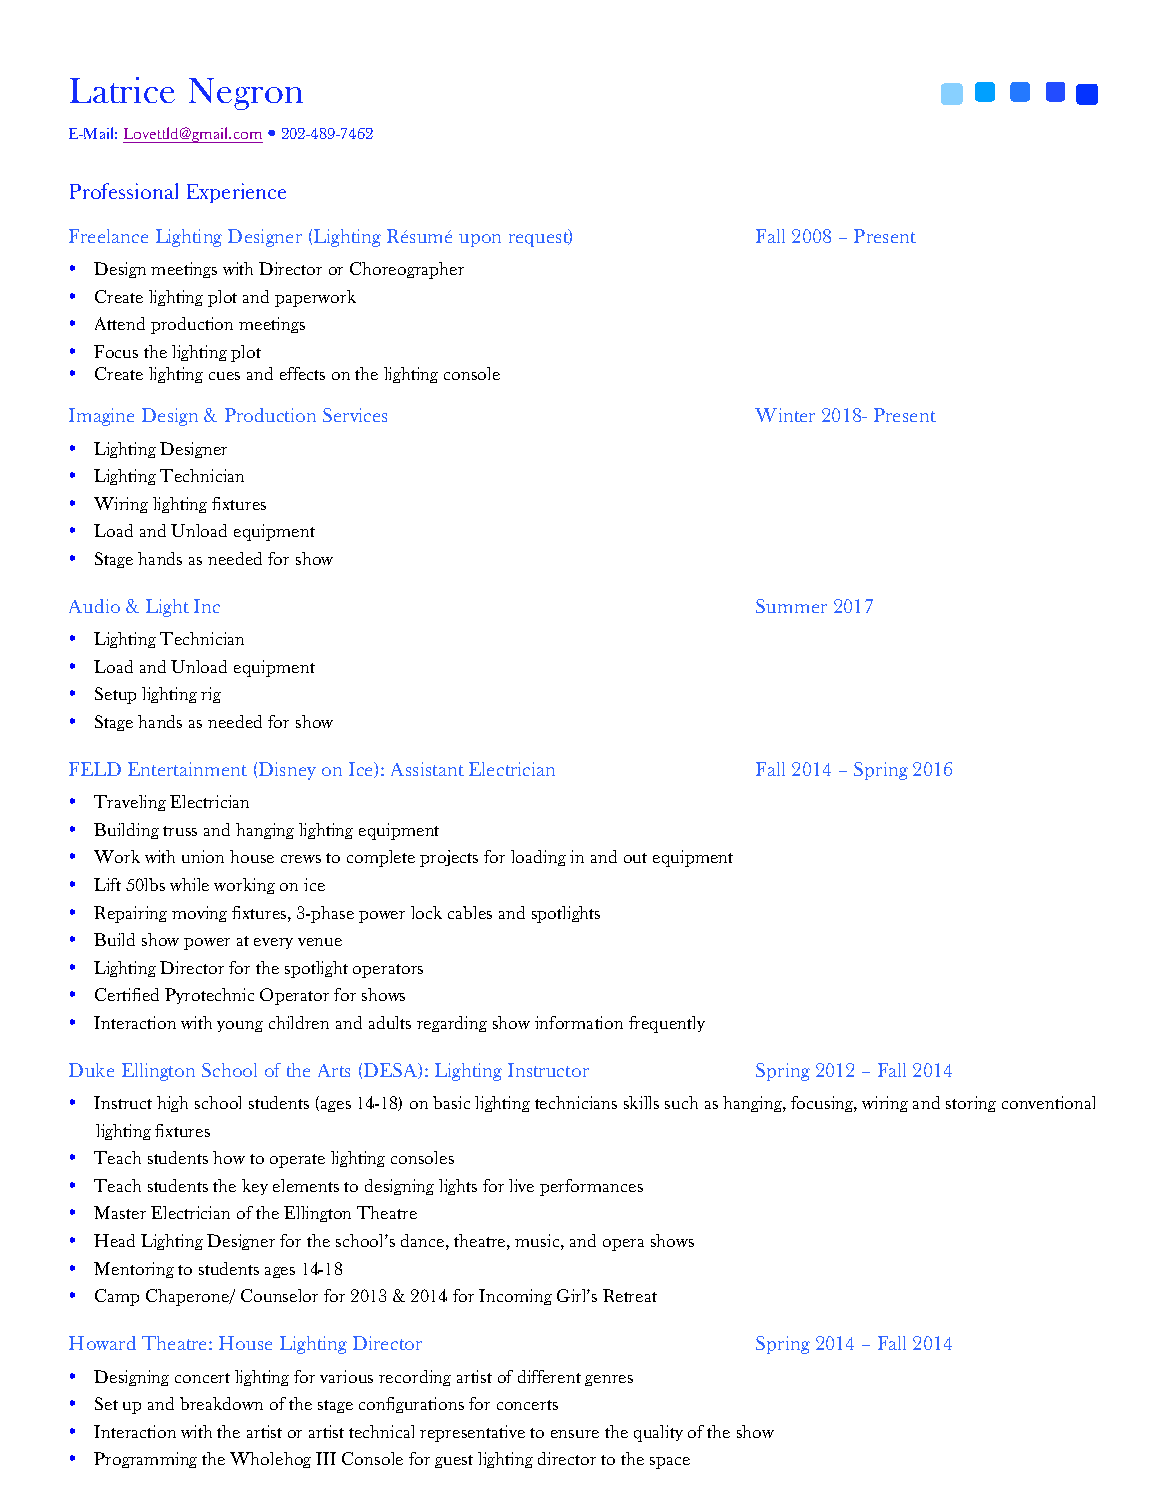 This screenshot has height=1512, width=1168. What do you see at coordinates (211, 695) in the screenshot?
I see `rig` at bounding box center [211, 695].
